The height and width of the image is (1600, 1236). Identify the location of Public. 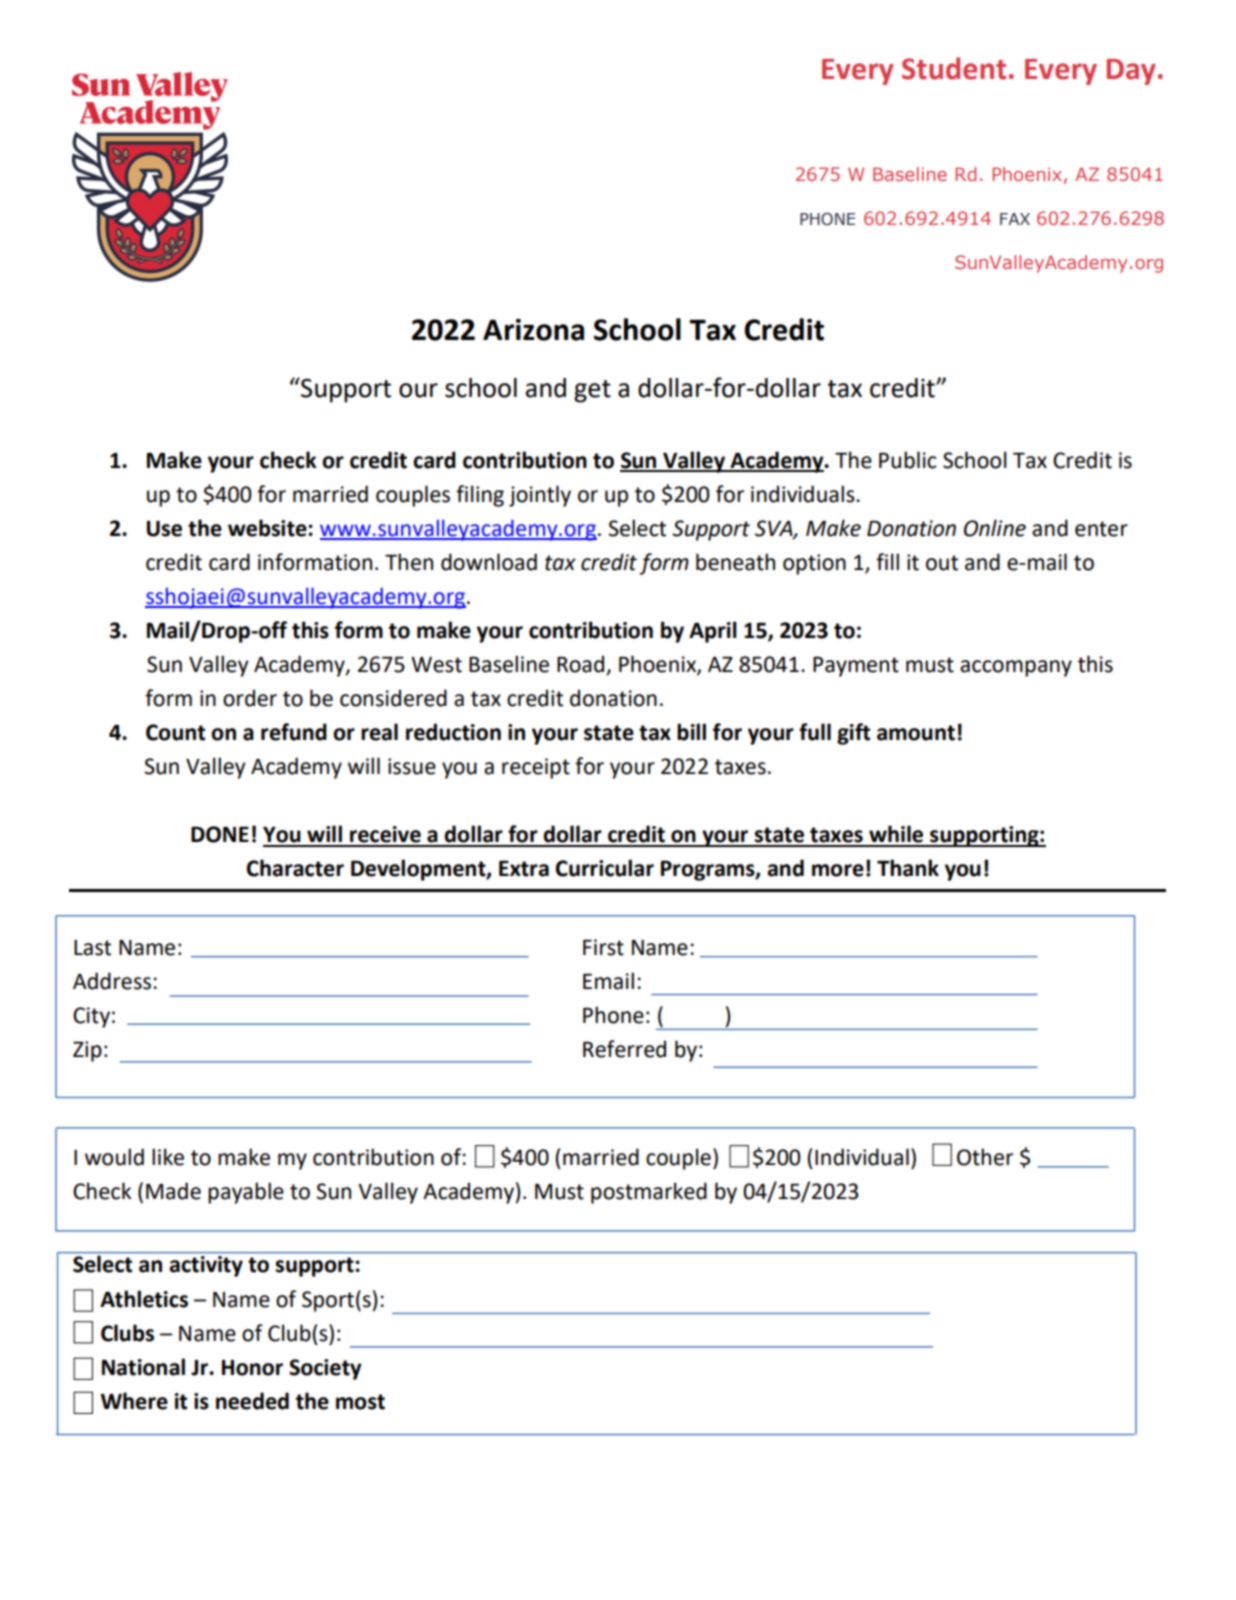
(908, 460).
